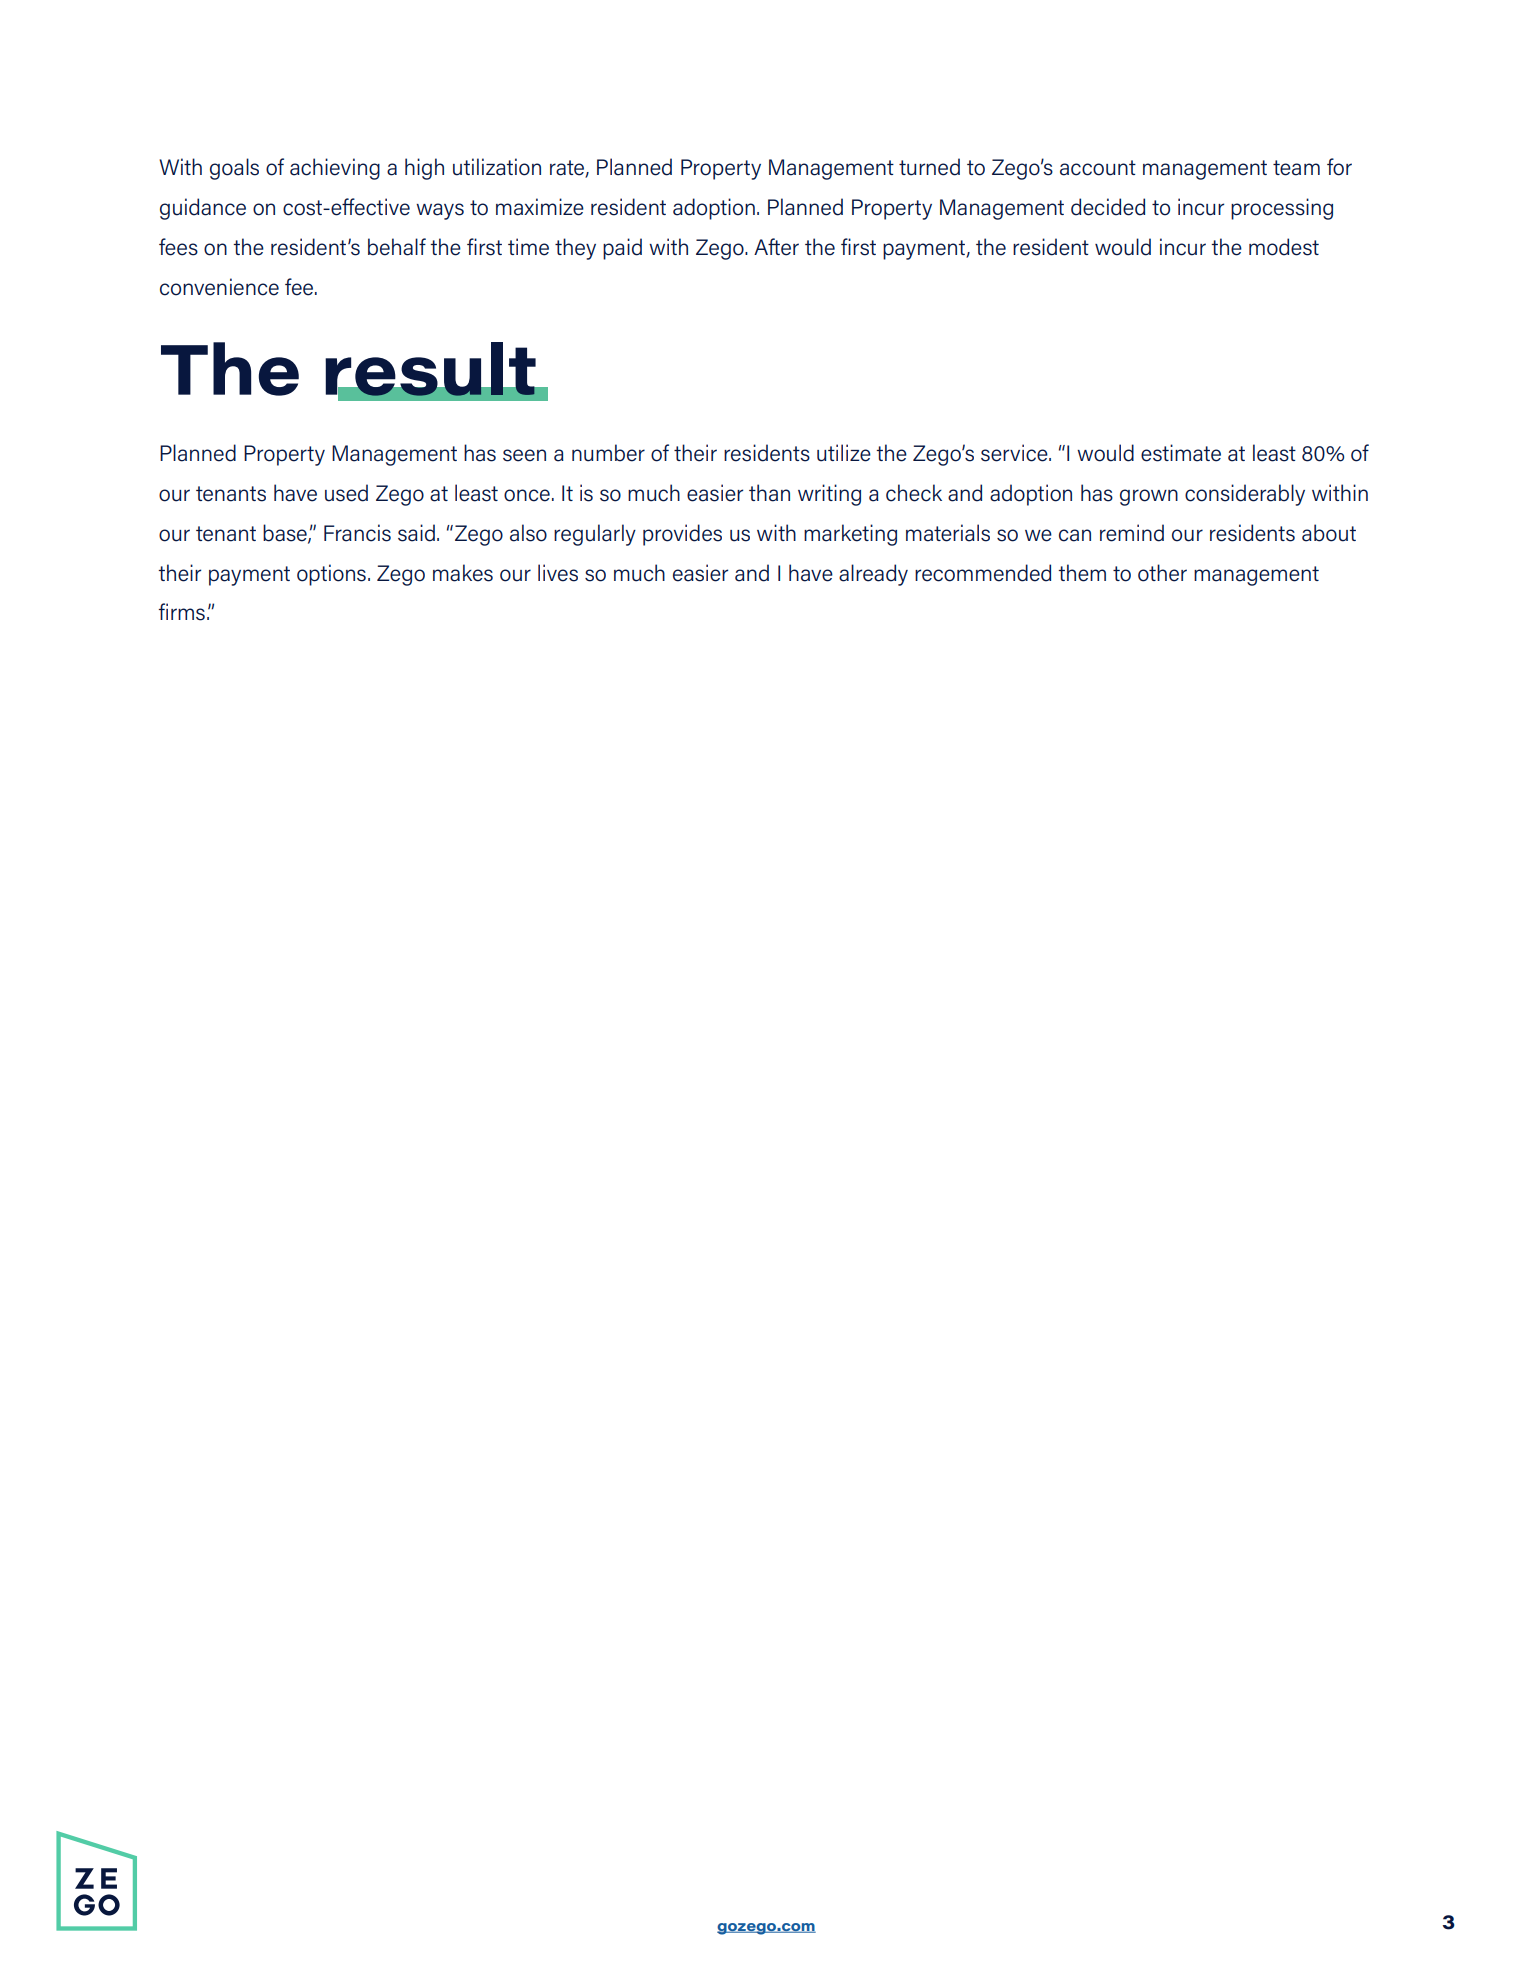 The image size is (1535, 1986). Describe the element at coordinates (1149, 497) in the screenshot. I see `grown` at that location.
